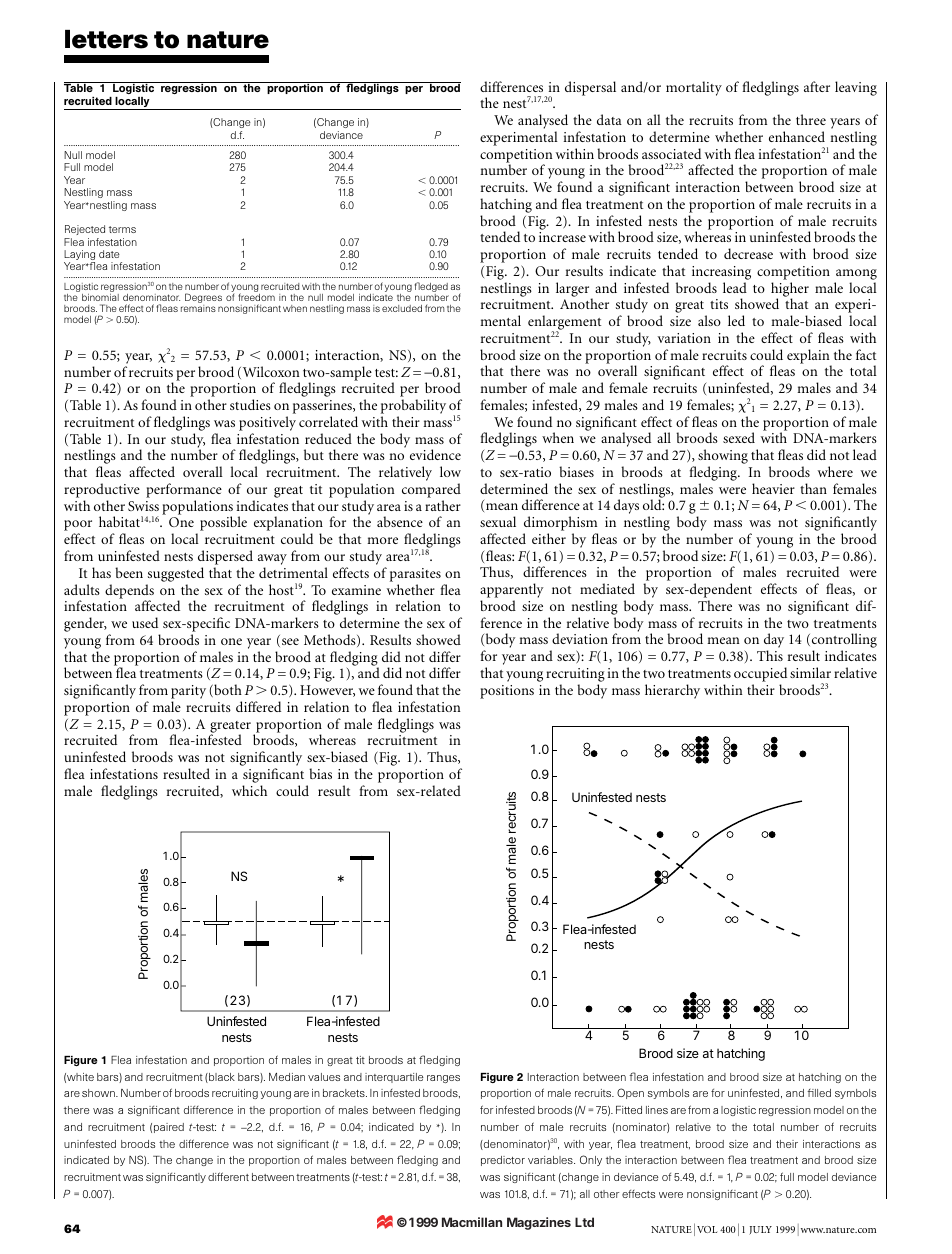 This document has width=952, height=1254. What do you see at coordinates (507, 692) in the document?
I see `positions` at bounding box center [507, 692].
